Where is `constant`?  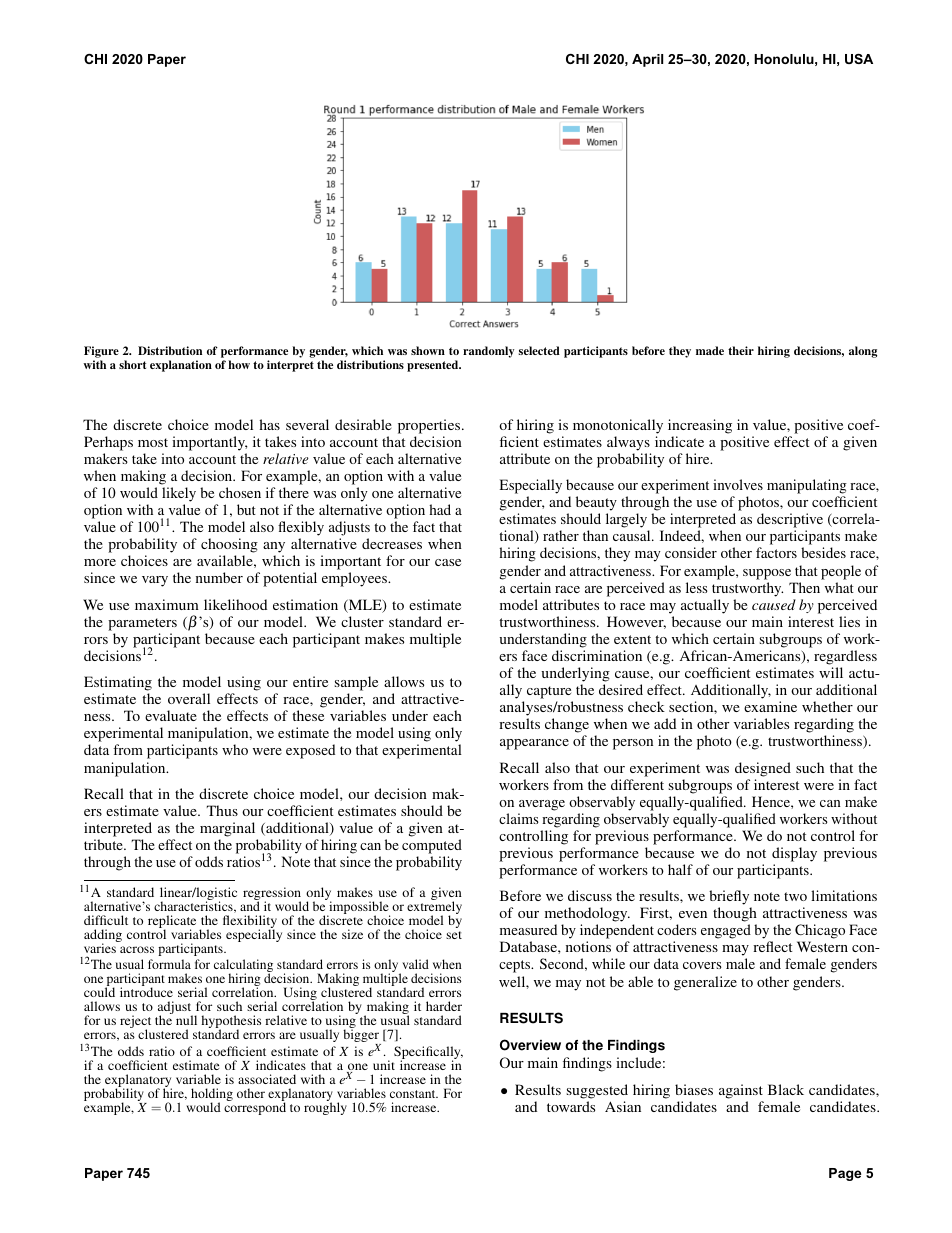 constant is located at coordinates (414, 1094).
